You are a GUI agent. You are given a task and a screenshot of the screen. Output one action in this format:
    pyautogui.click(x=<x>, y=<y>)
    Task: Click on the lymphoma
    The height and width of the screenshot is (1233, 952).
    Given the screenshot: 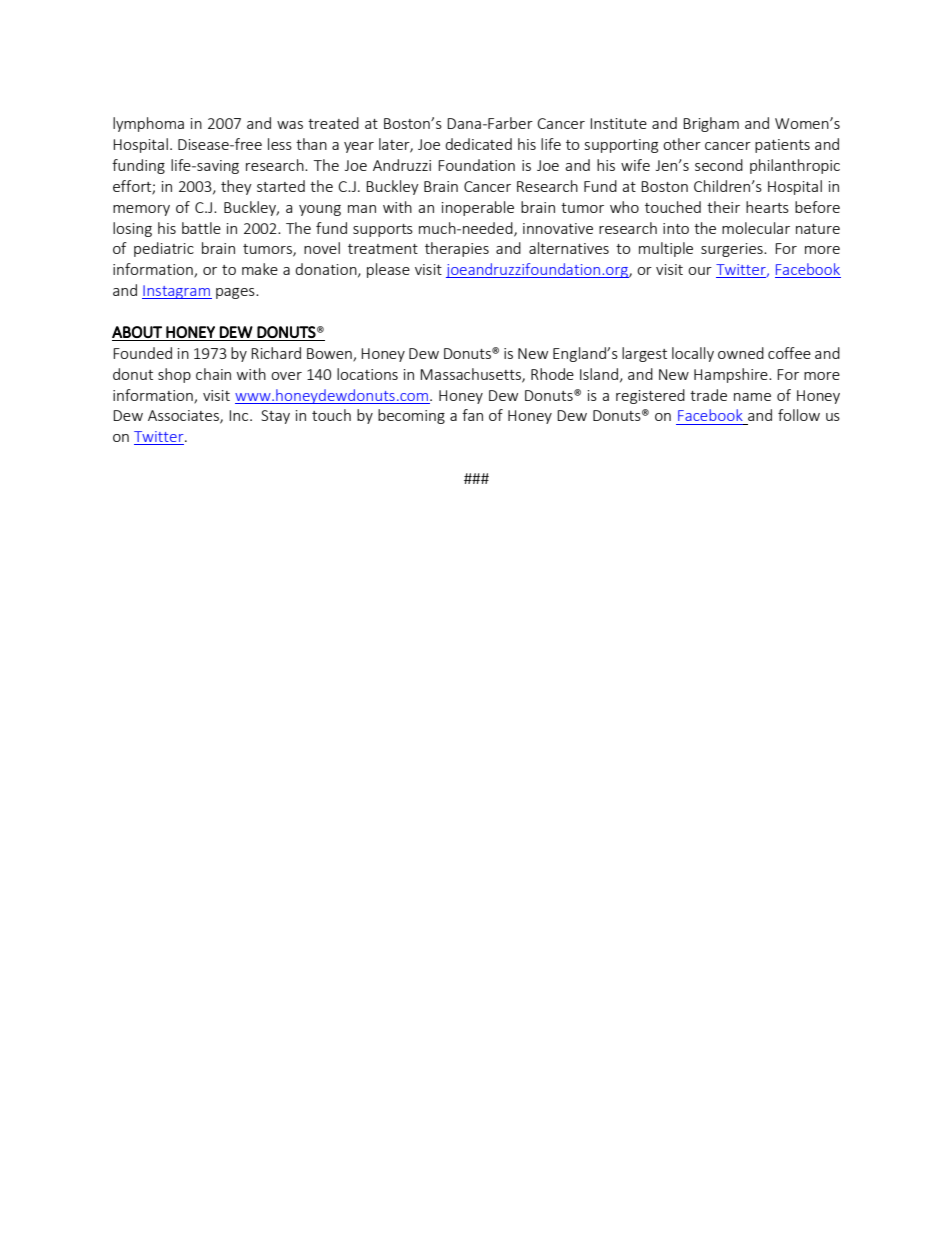 What is the action you would take?
    pyautogui.click(x=148, y=124)
